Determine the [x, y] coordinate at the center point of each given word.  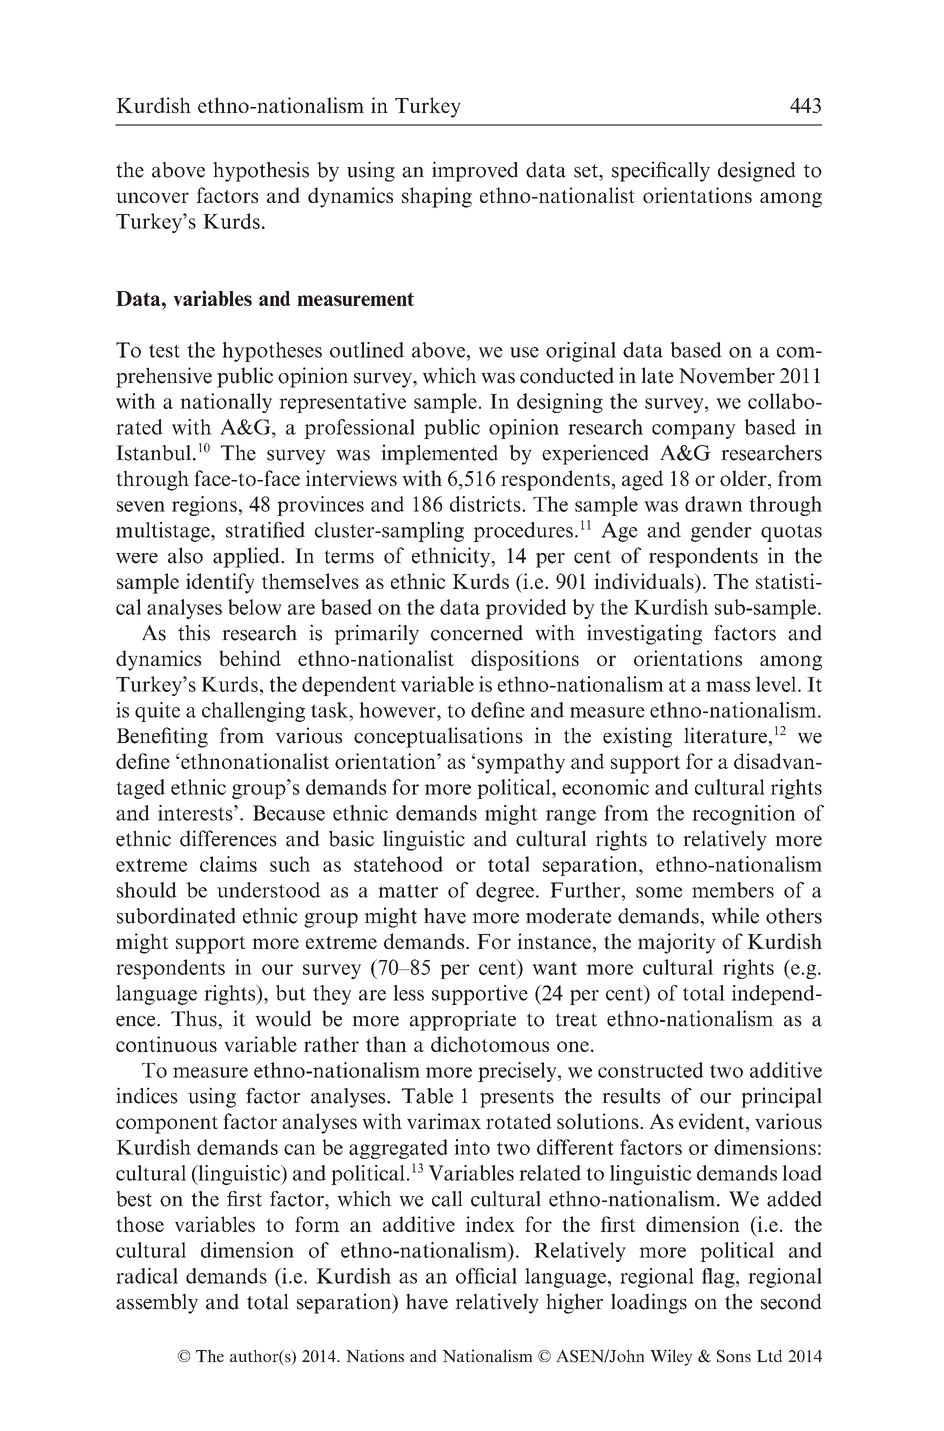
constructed [651, 1070]
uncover [152, 197]
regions [204, 506]
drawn [714, 504]
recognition [744, 815]
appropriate [463, 1020]
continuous [166, 1044]
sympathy [521, 763]
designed [757, 171]
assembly [157, 1303]
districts [486, 504]
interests [196, 813]
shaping [437, 197]
